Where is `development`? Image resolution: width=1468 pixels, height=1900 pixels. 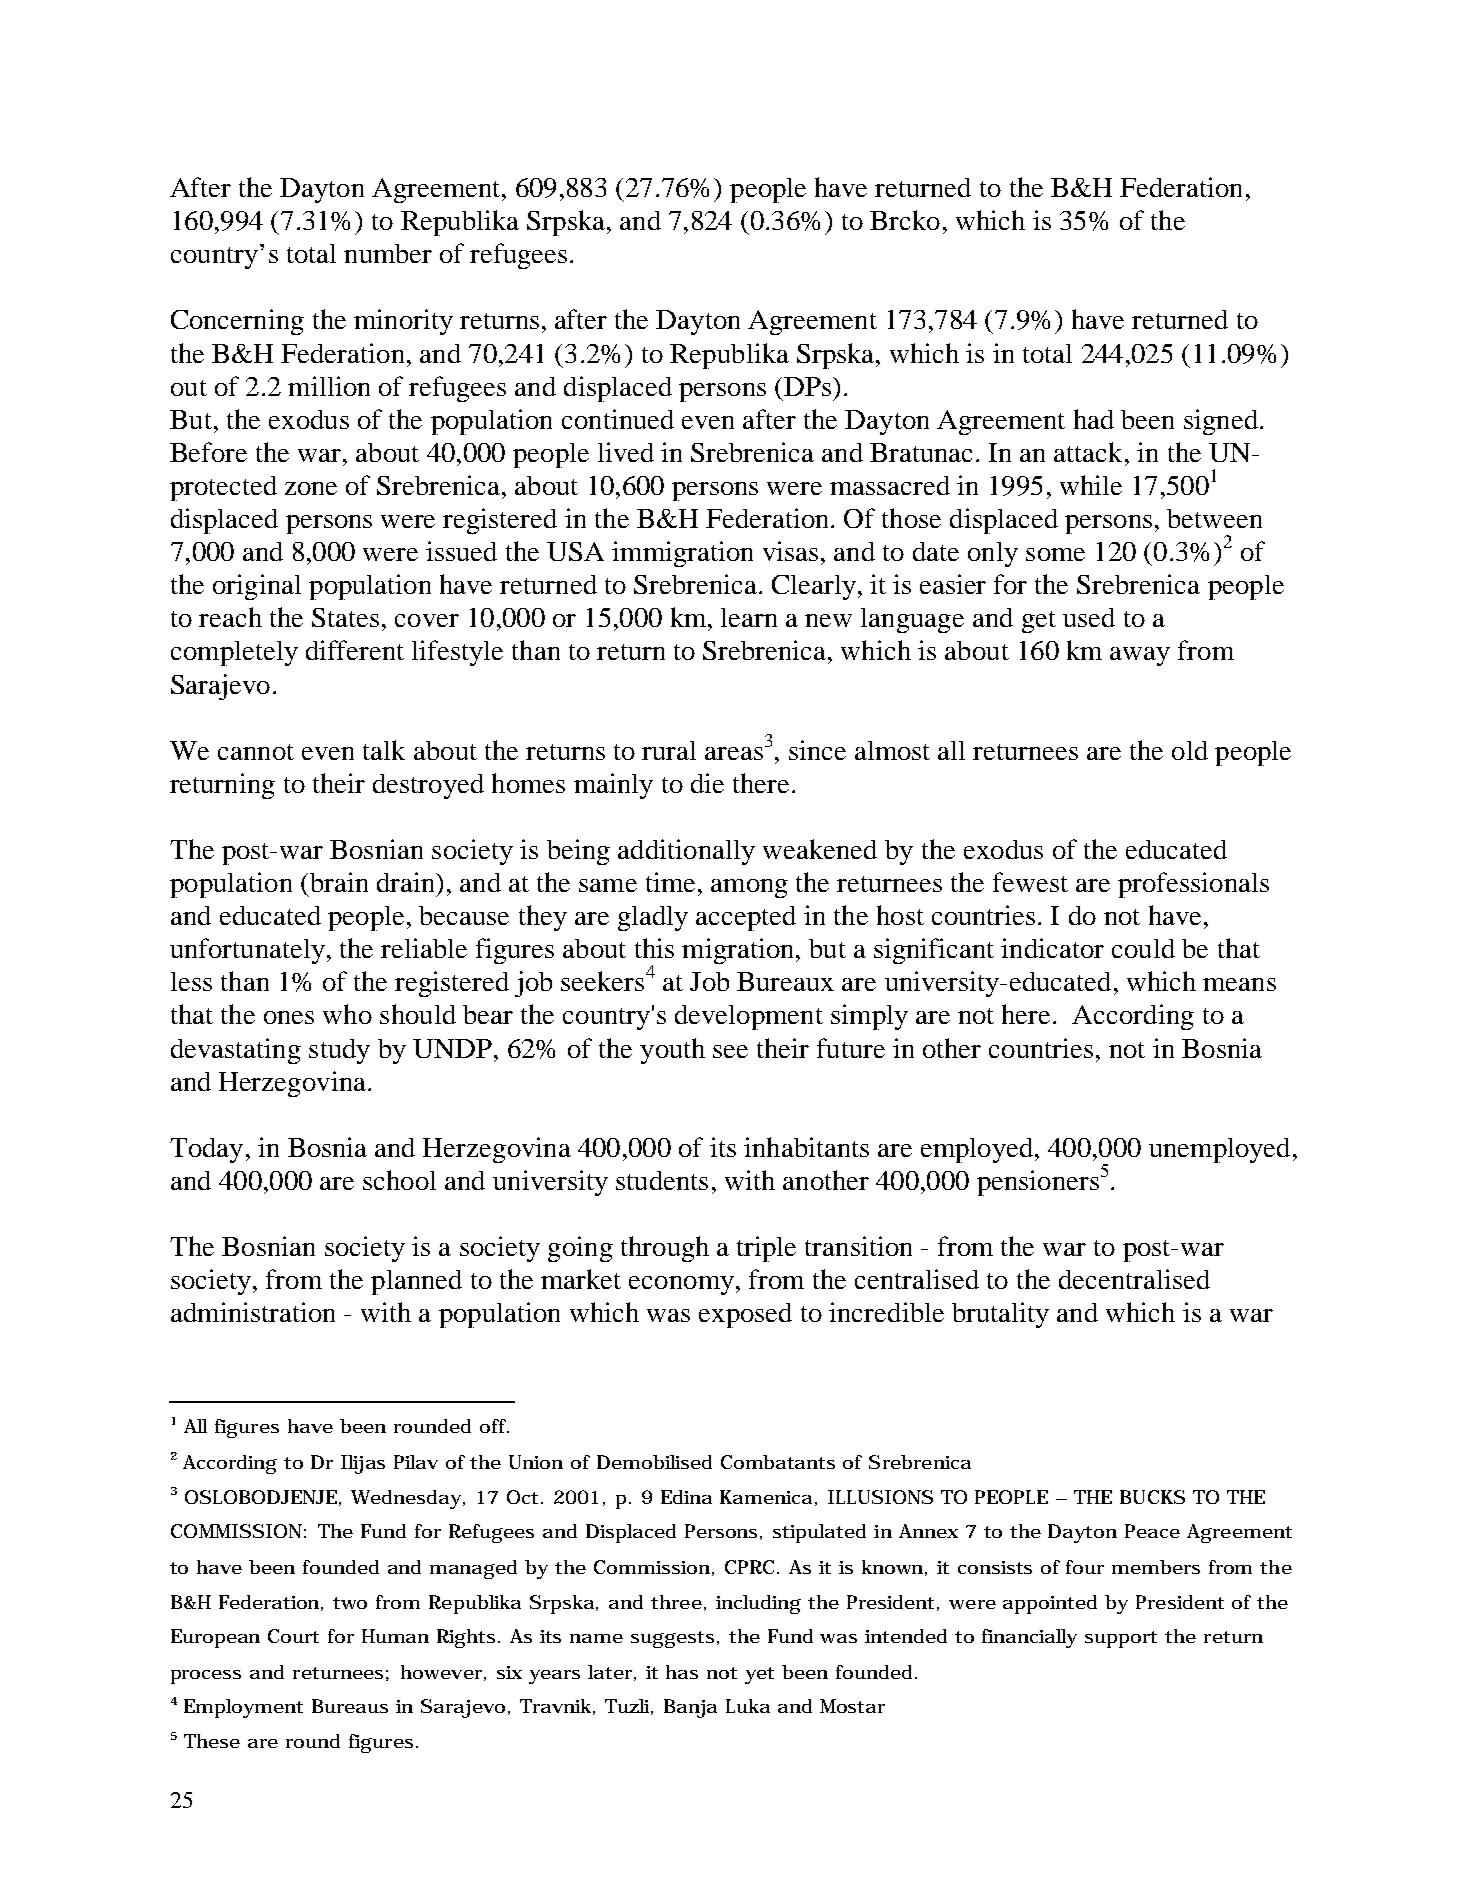
development is located at coordinates (749, 1017).
